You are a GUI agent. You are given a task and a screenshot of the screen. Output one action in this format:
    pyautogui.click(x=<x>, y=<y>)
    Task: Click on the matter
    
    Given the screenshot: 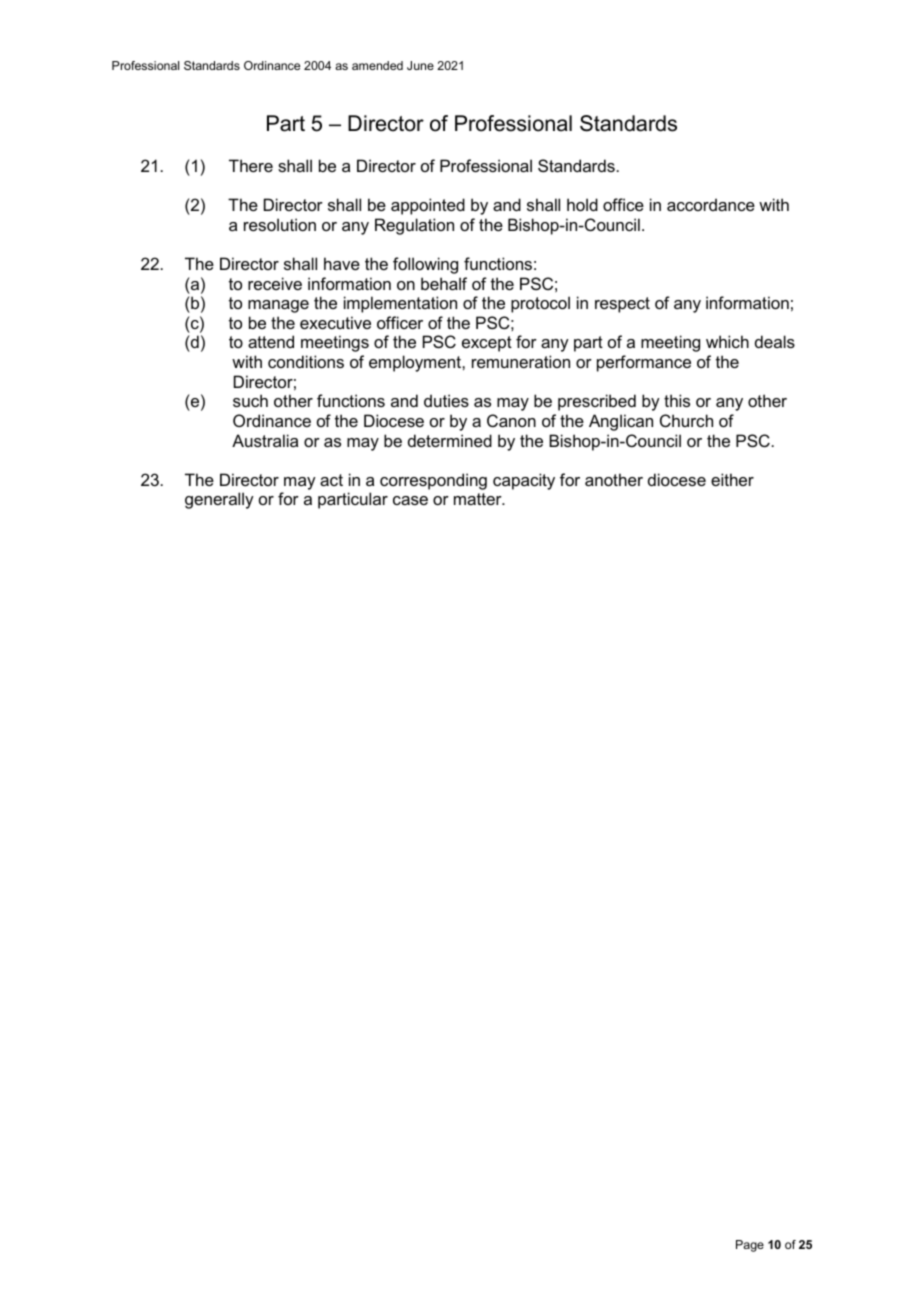 What is the action you would take?
    pyautogui.click(x=479, y=499)
